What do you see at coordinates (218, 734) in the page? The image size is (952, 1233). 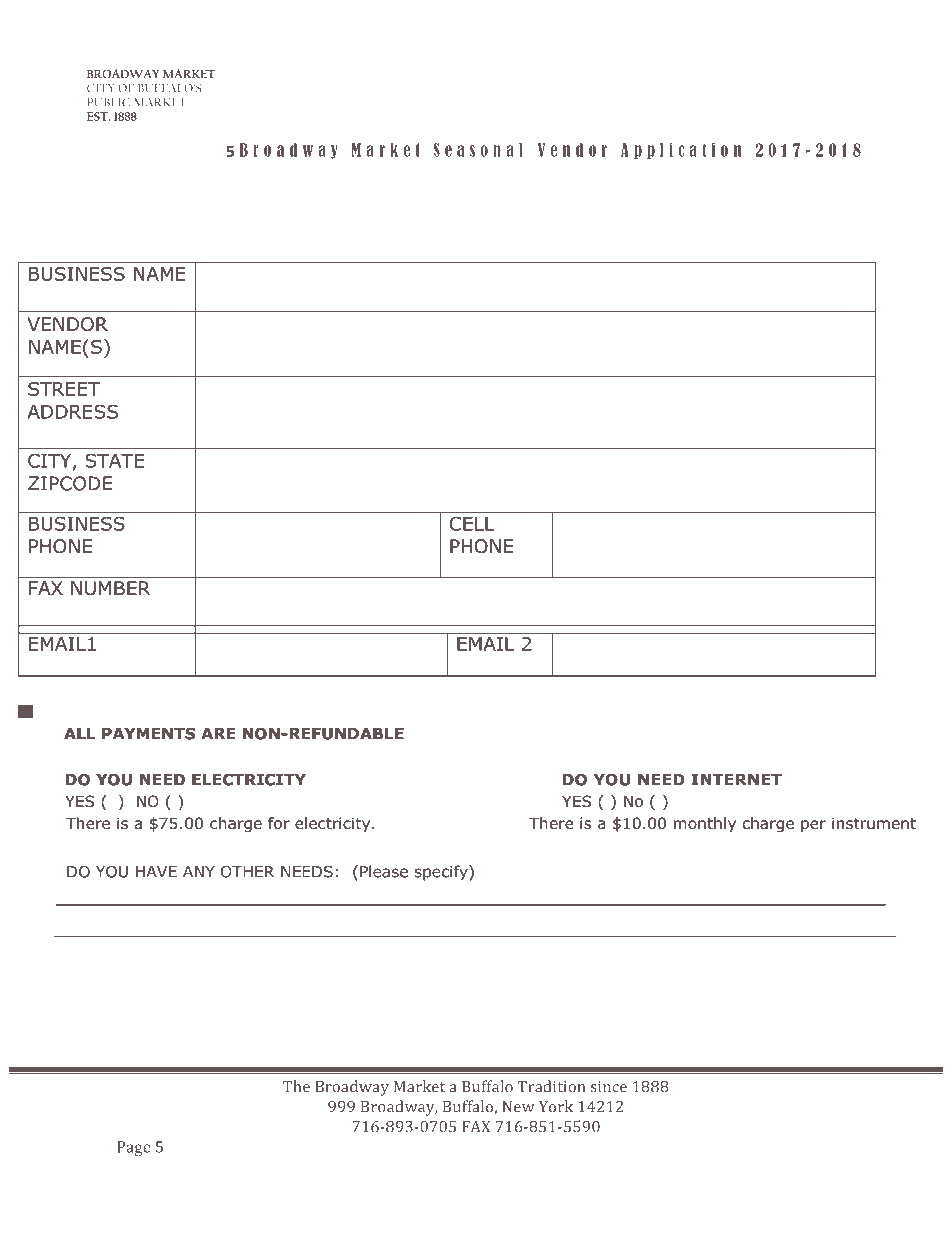 I see `ARE` at bounding box center [218, 734].
